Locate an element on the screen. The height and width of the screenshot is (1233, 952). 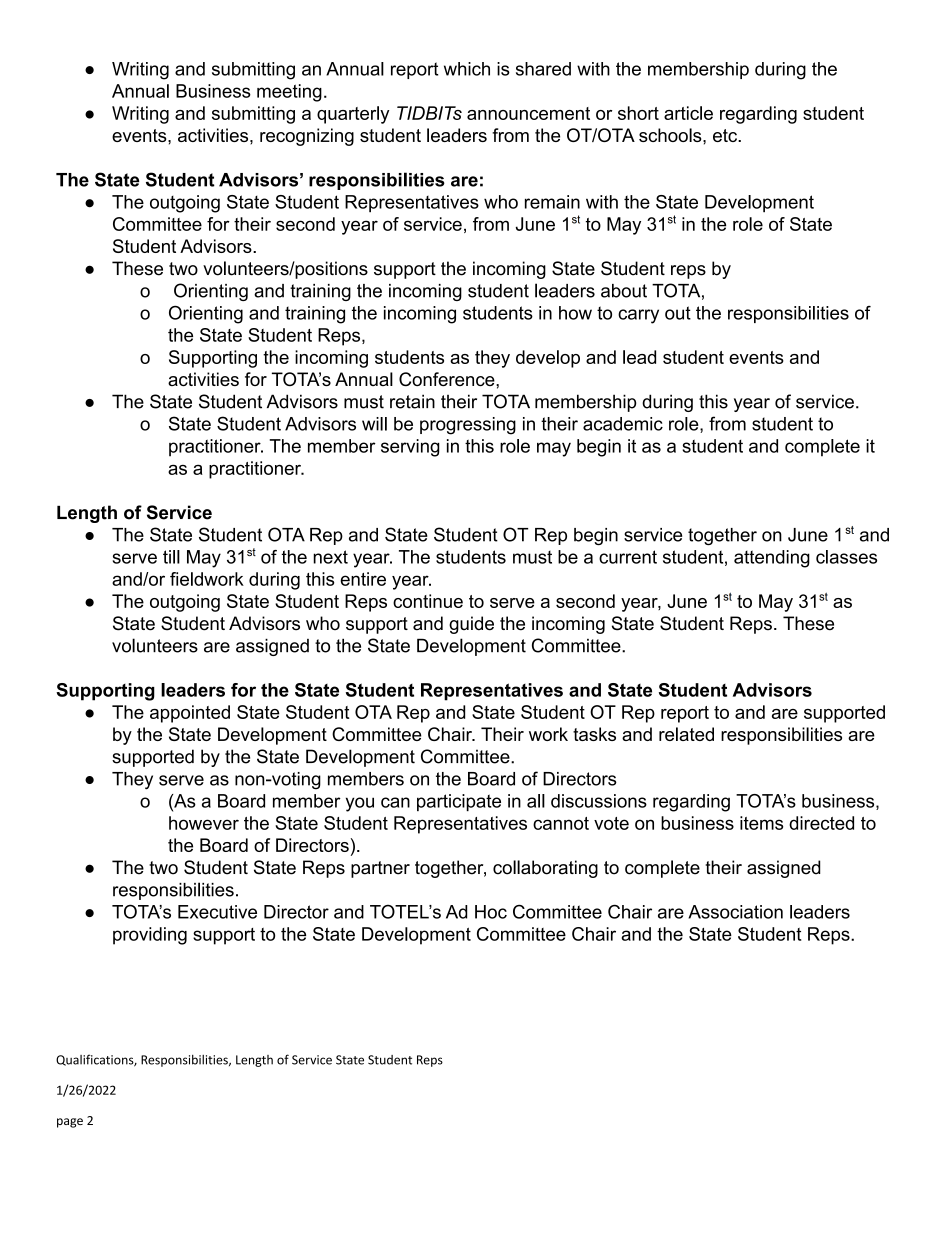
Hoc is located at coordinates (491, 912).
